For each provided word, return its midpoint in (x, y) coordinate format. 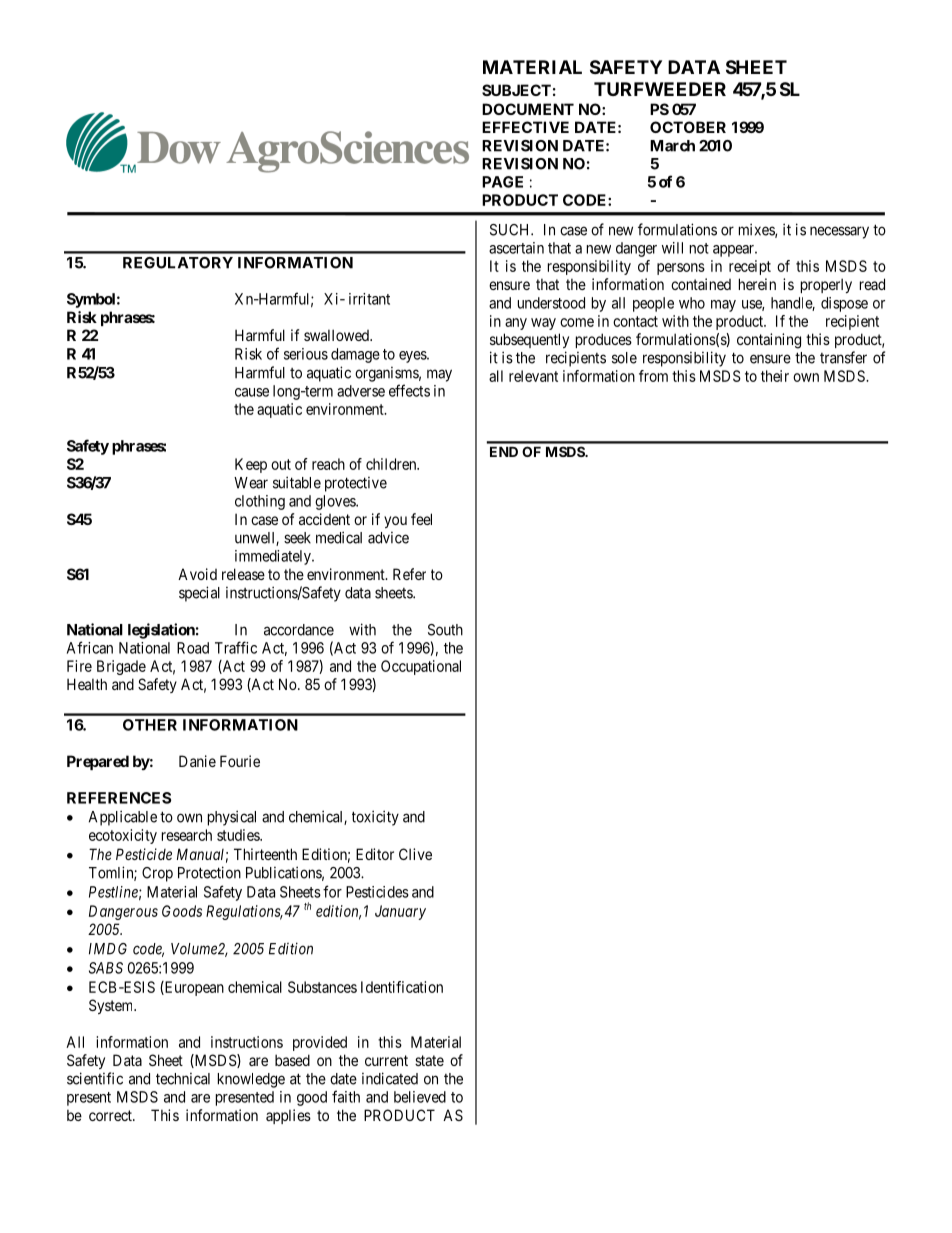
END (504, 451)
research (187, 835)
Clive (415, 854)
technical (183, 1079)
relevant (533, 376)
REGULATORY (178, 263)
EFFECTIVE (525, 127)
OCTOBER (688, 127)
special (199, 594)
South (445, 630)
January (400, 912)
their (775, 376)
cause (252, 392)
